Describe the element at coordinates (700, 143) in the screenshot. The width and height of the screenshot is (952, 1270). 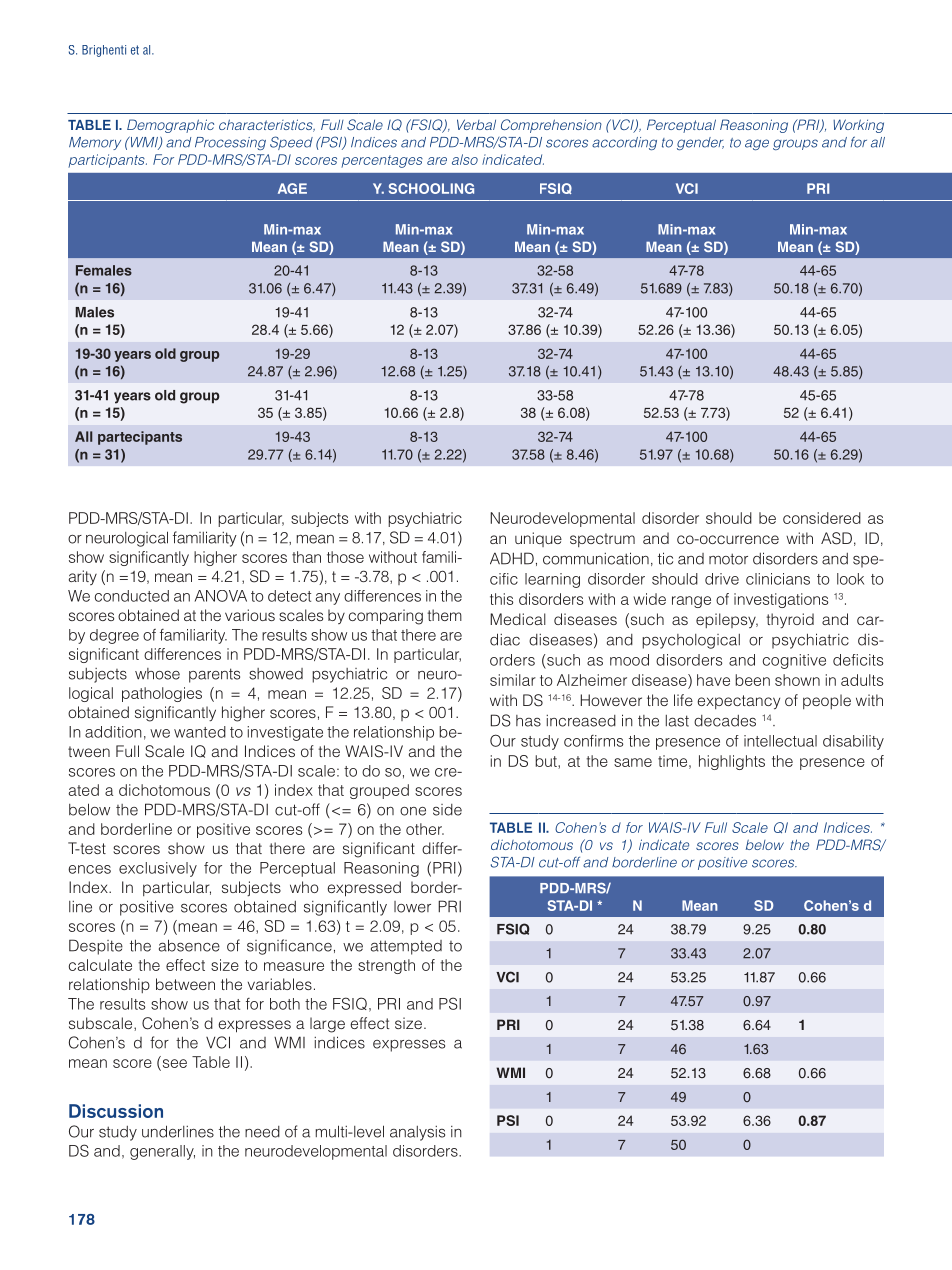
I see `gender` at that location.
